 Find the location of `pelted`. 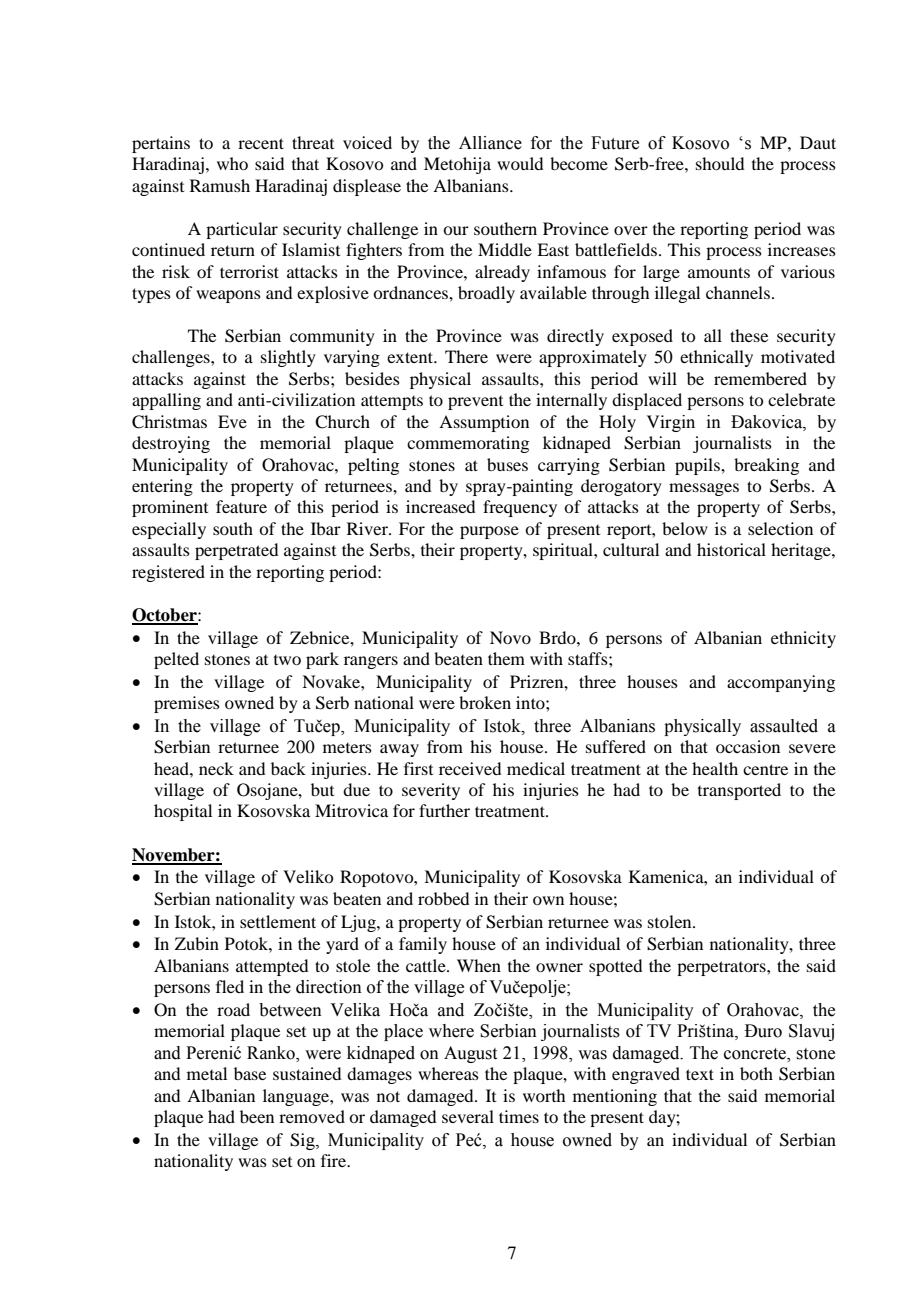

pelted is located at coordinates (176, 660).
